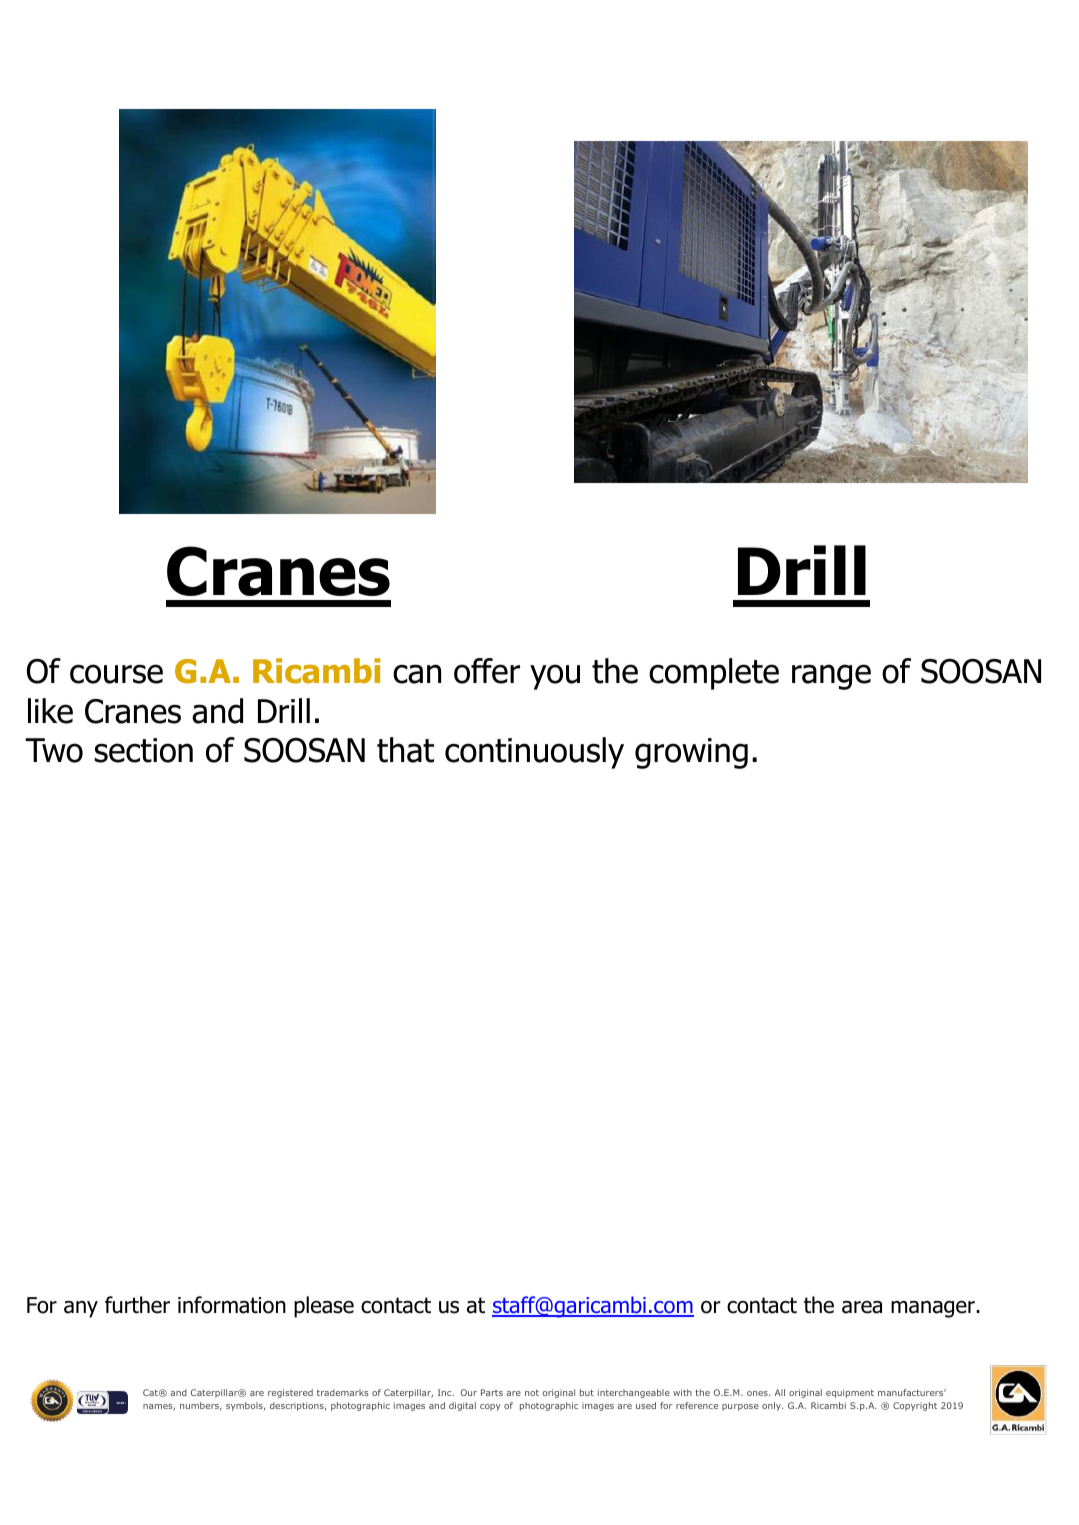  Describe the element at coordinates (324, 1307) in the image. I see `please` at that location.
